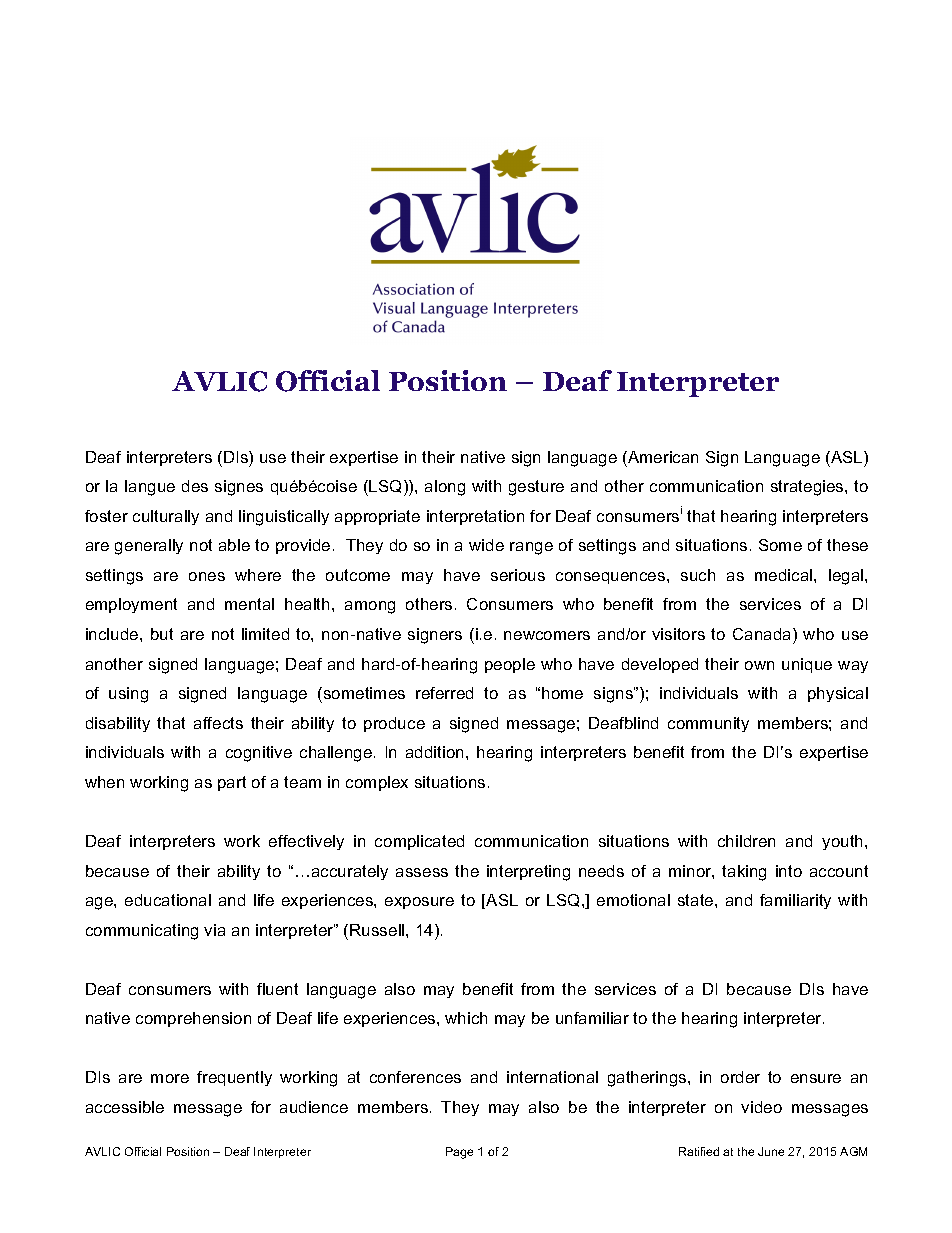 The width and height of the screenshot is (952, 1233). I want to click on people, so click(510, 665).
